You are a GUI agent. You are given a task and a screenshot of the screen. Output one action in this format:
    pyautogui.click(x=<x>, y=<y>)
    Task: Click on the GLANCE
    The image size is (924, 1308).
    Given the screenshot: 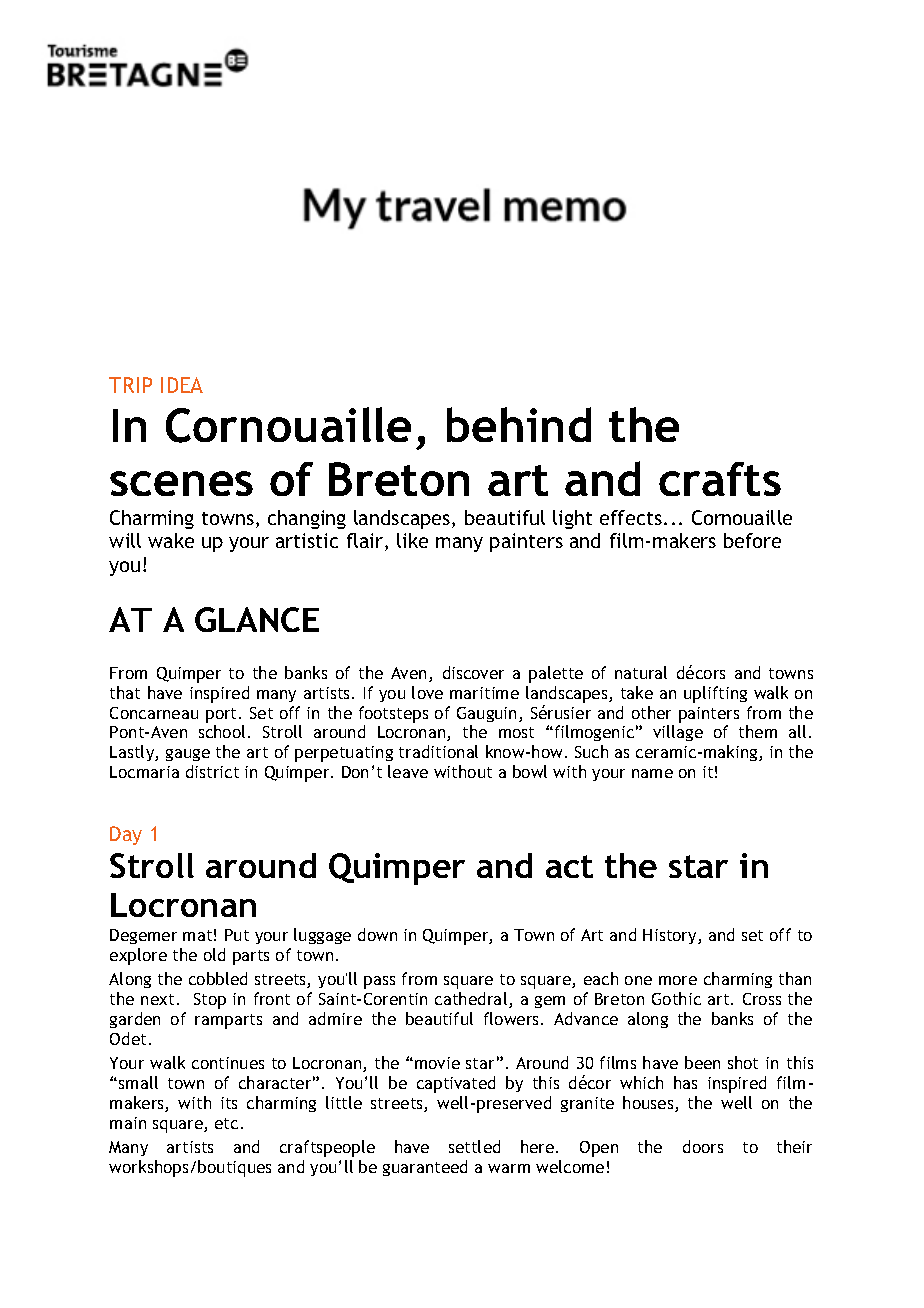 What is the action you would take?
    pyautogui.click(x=257, y=619)
